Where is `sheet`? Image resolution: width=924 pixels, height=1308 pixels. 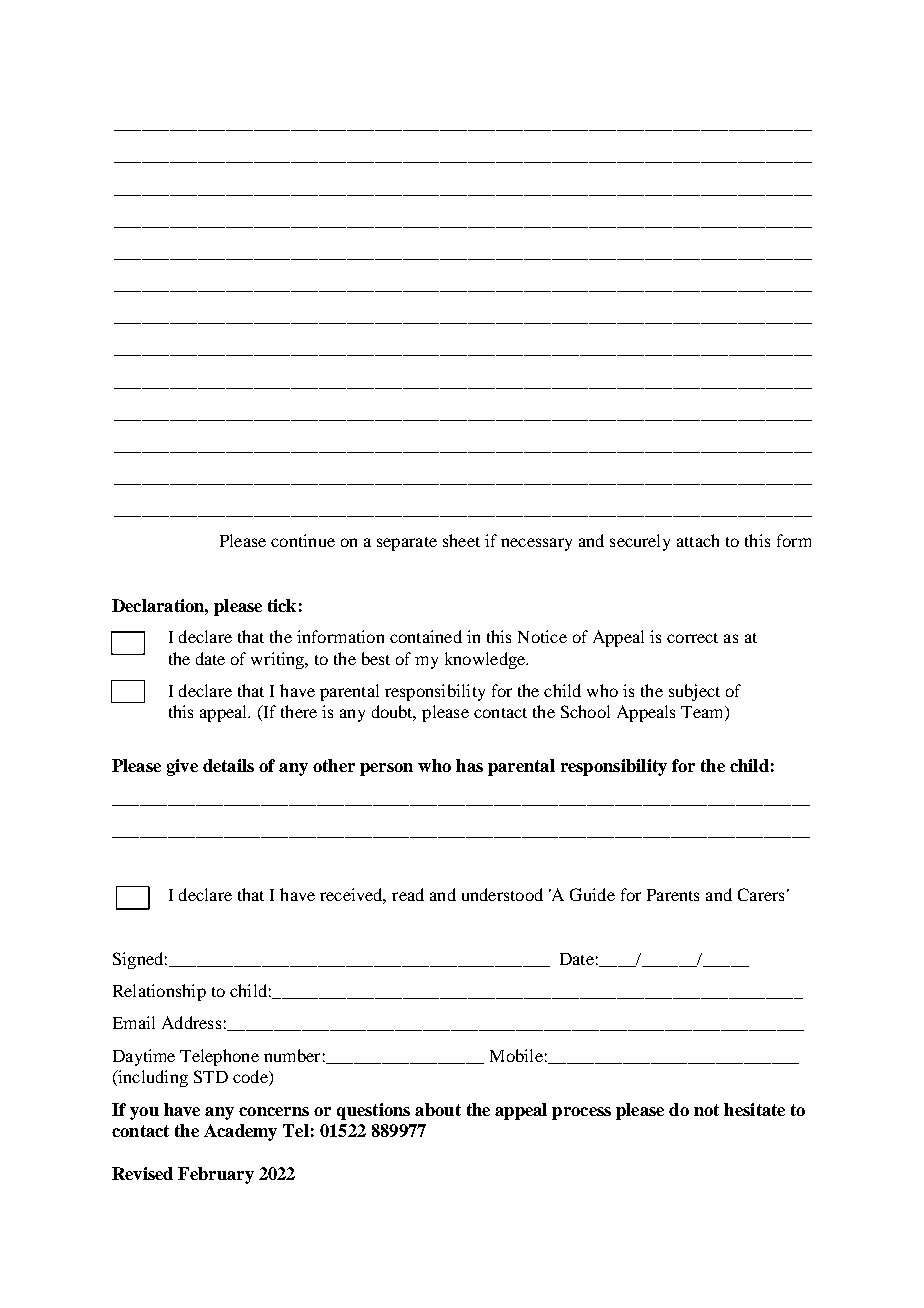
sheet is located at coordinates (461, 540).
